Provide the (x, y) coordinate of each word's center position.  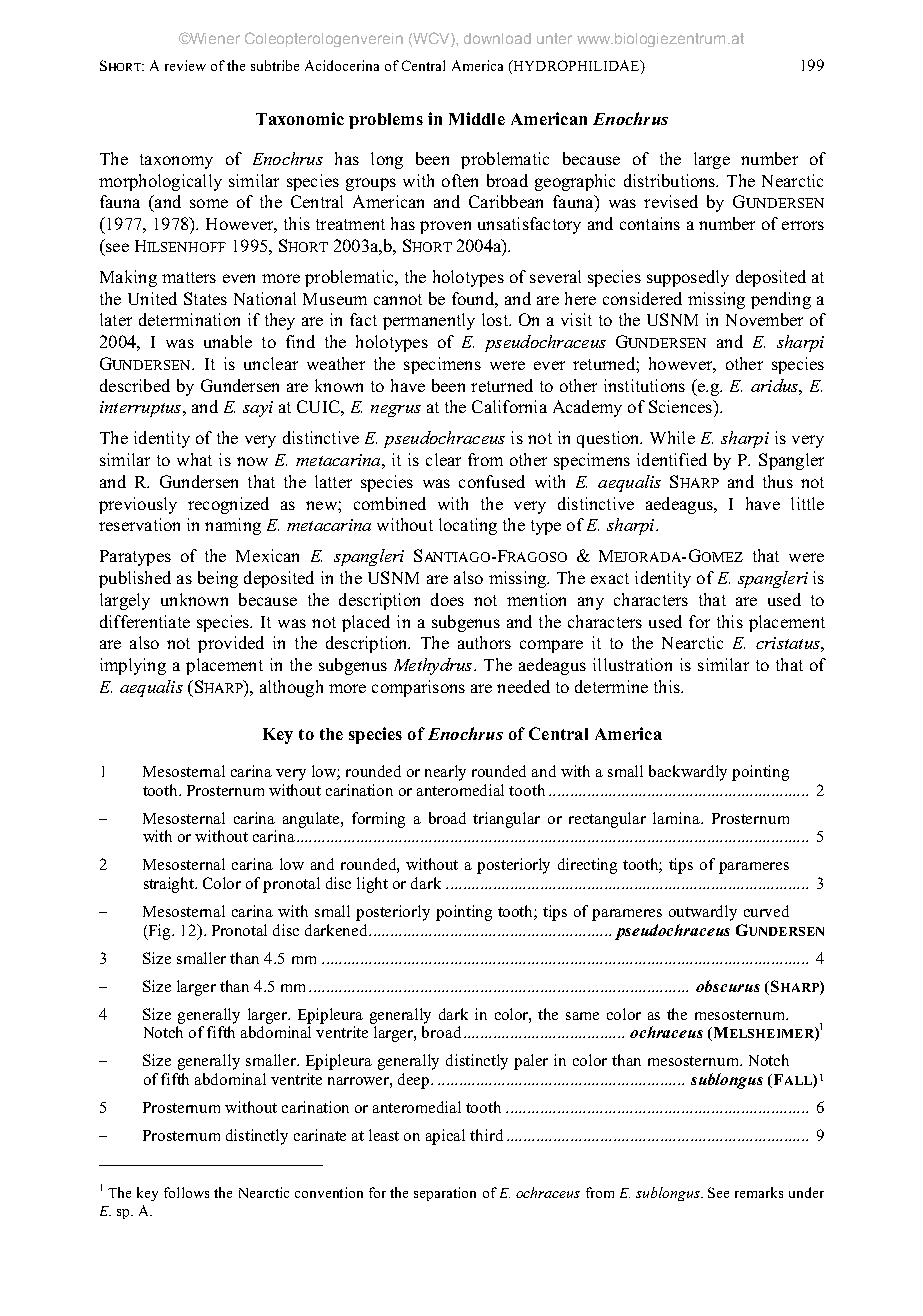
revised (671, 201)
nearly (445, 773)
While (672, 437)
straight (170, 885)
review (185, 65)
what (194, 459)
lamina (677, 818)
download (497, 38)
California (509, 406)
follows (186, 1192)
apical (445, 1137)
